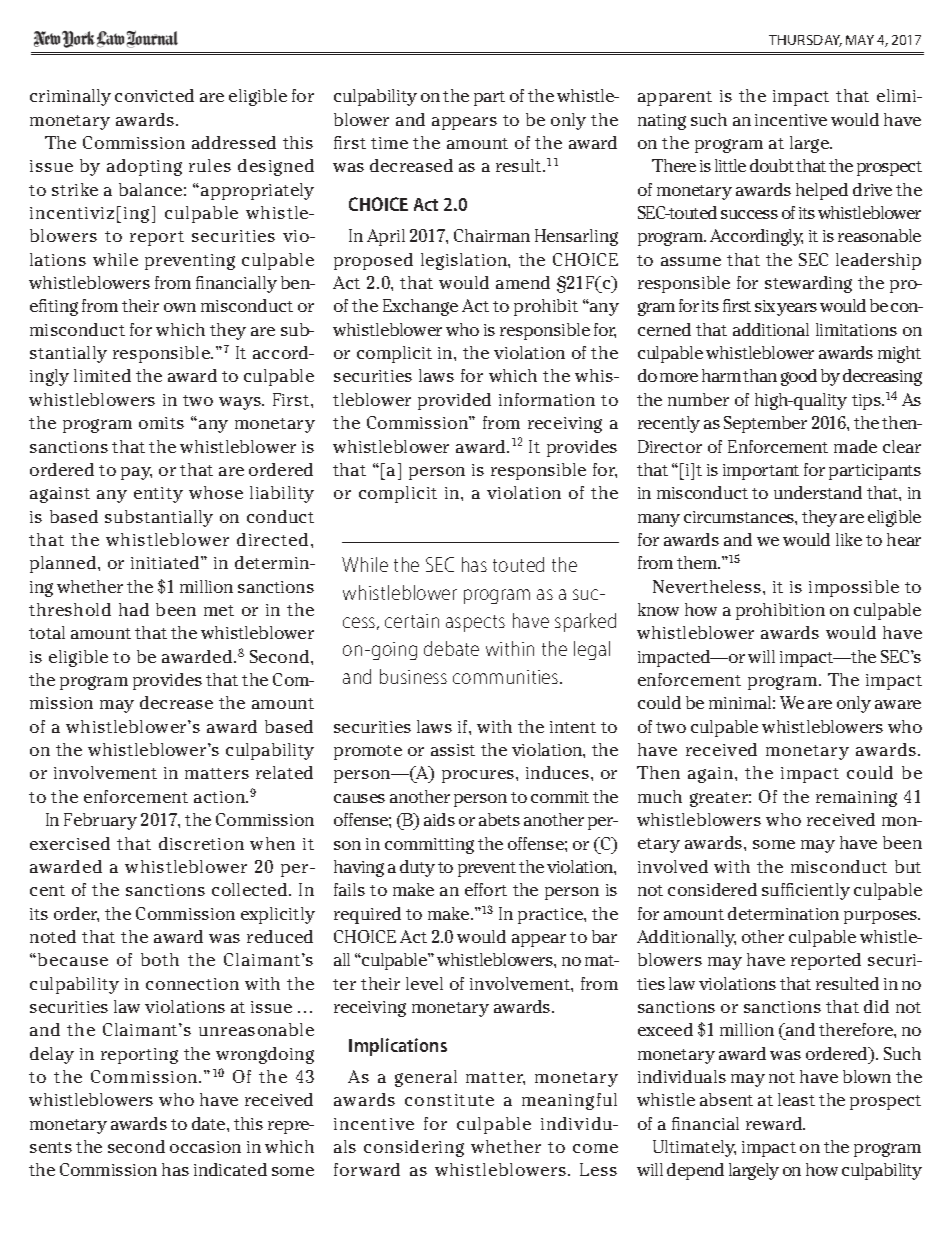  Describe the element at coordinates (420, 307) in the page. I see `Exchange` at that location.
